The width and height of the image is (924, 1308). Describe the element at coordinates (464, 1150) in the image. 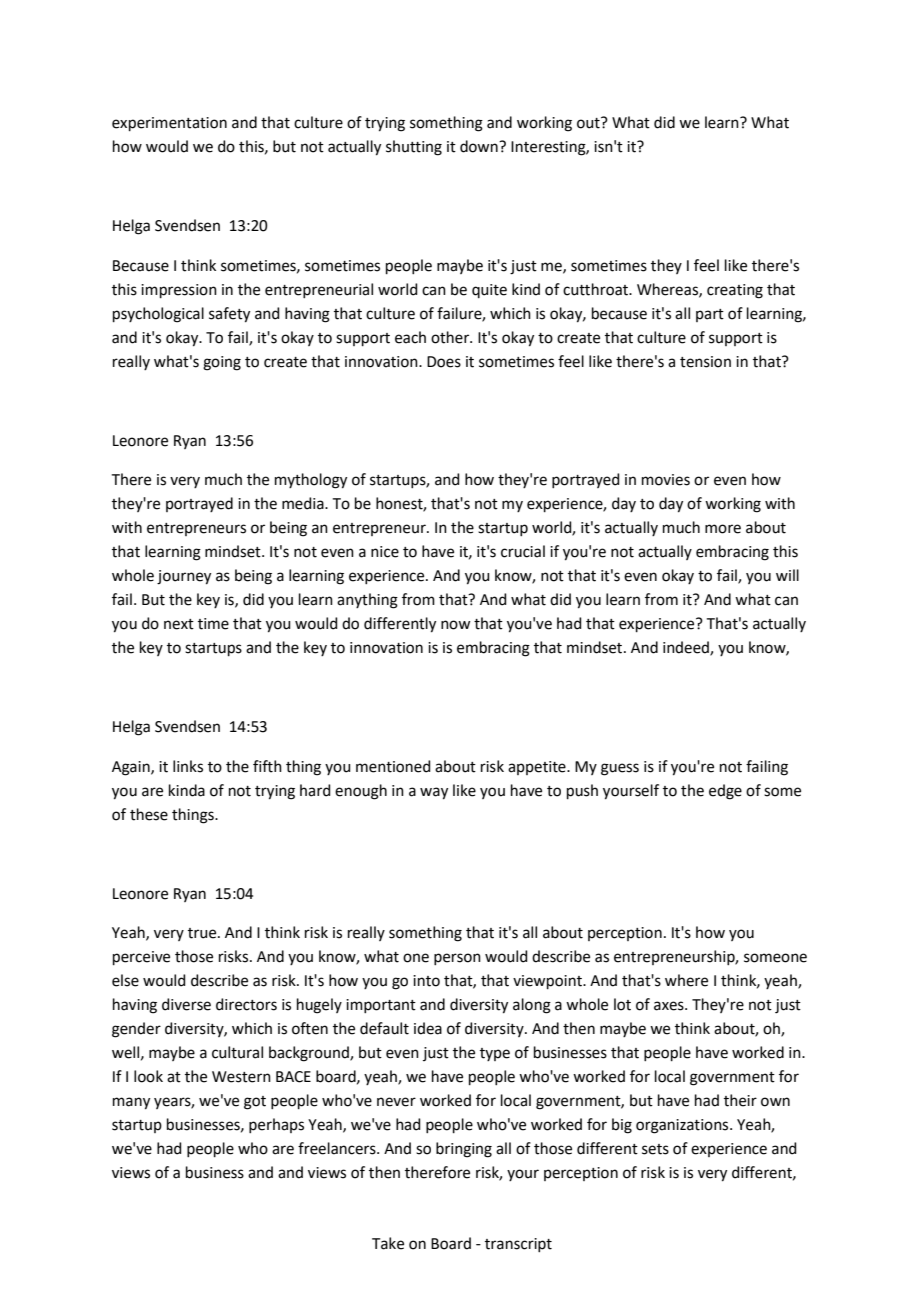

I see `bringing` at that location.
